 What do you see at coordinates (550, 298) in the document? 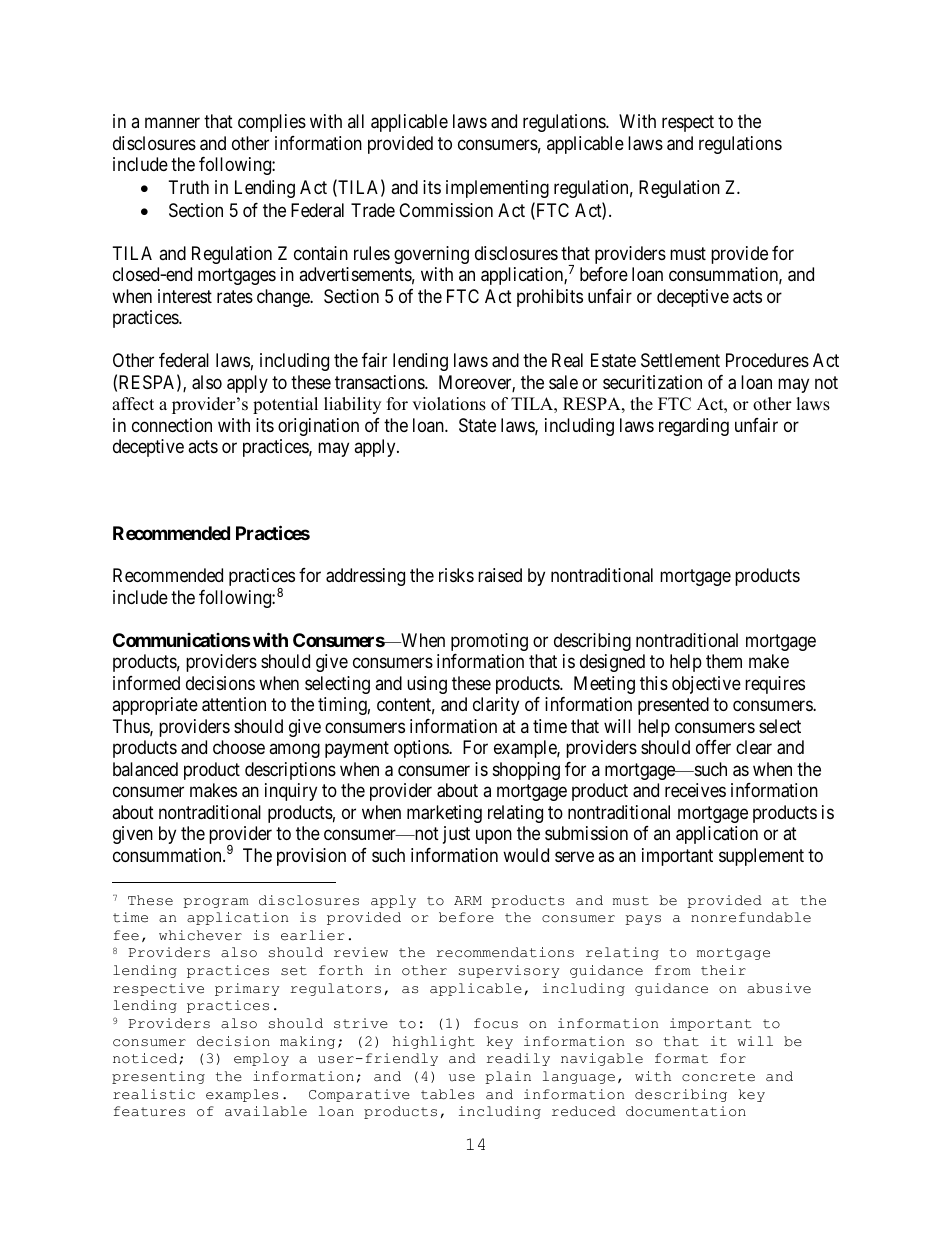
I see `prohibits` at bounding box center [550, 298].
